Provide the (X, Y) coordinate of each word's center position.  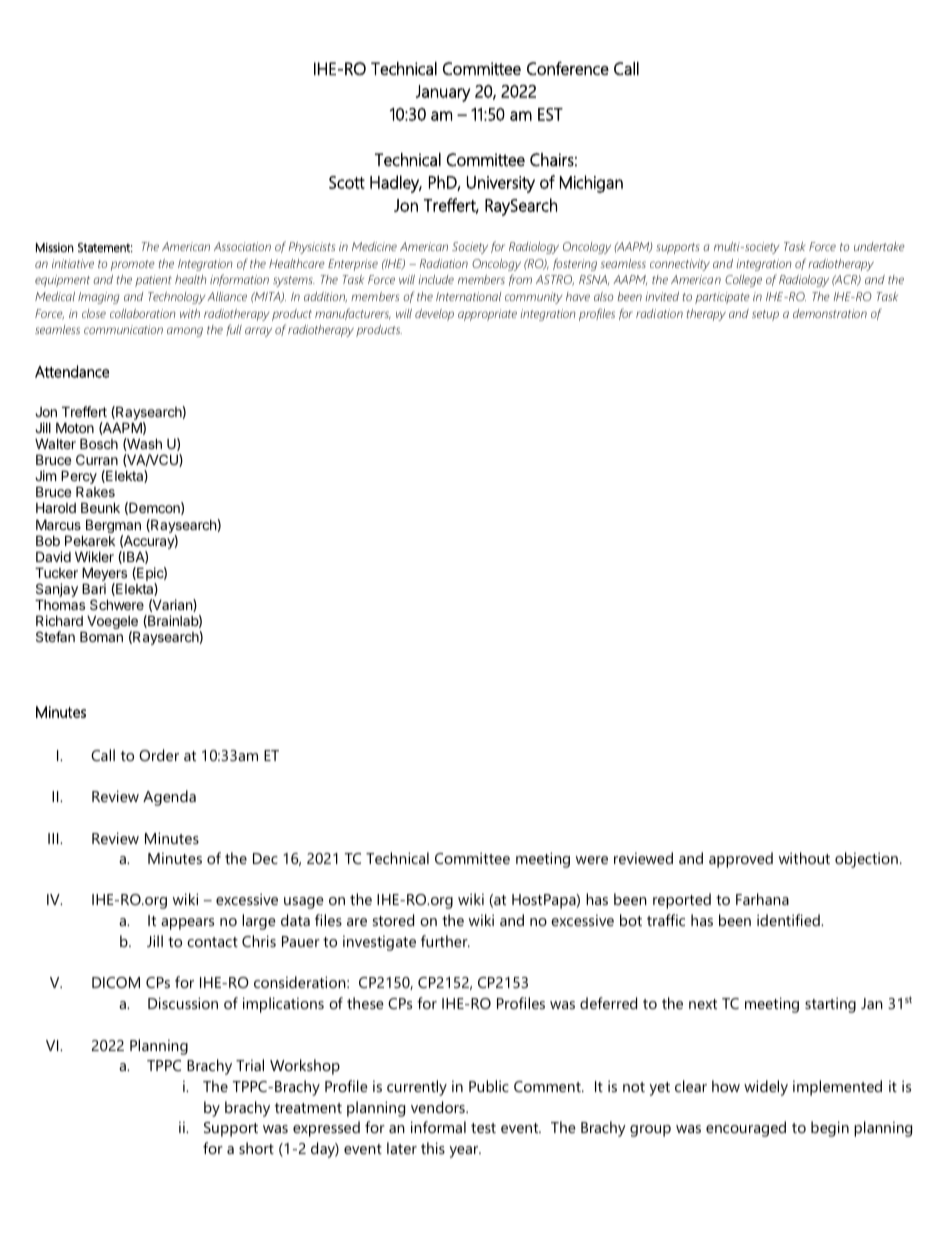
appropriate (487, 315)
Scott (347, 182)
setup (765, 315)
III (54, 838)
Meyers (104, 575)
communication (123, 329)
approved (741, 860)
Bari (94, 588)
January (443, 93)
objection (866, 860)
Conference (568, 68)
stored (393, 920)
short (256, 1148)
